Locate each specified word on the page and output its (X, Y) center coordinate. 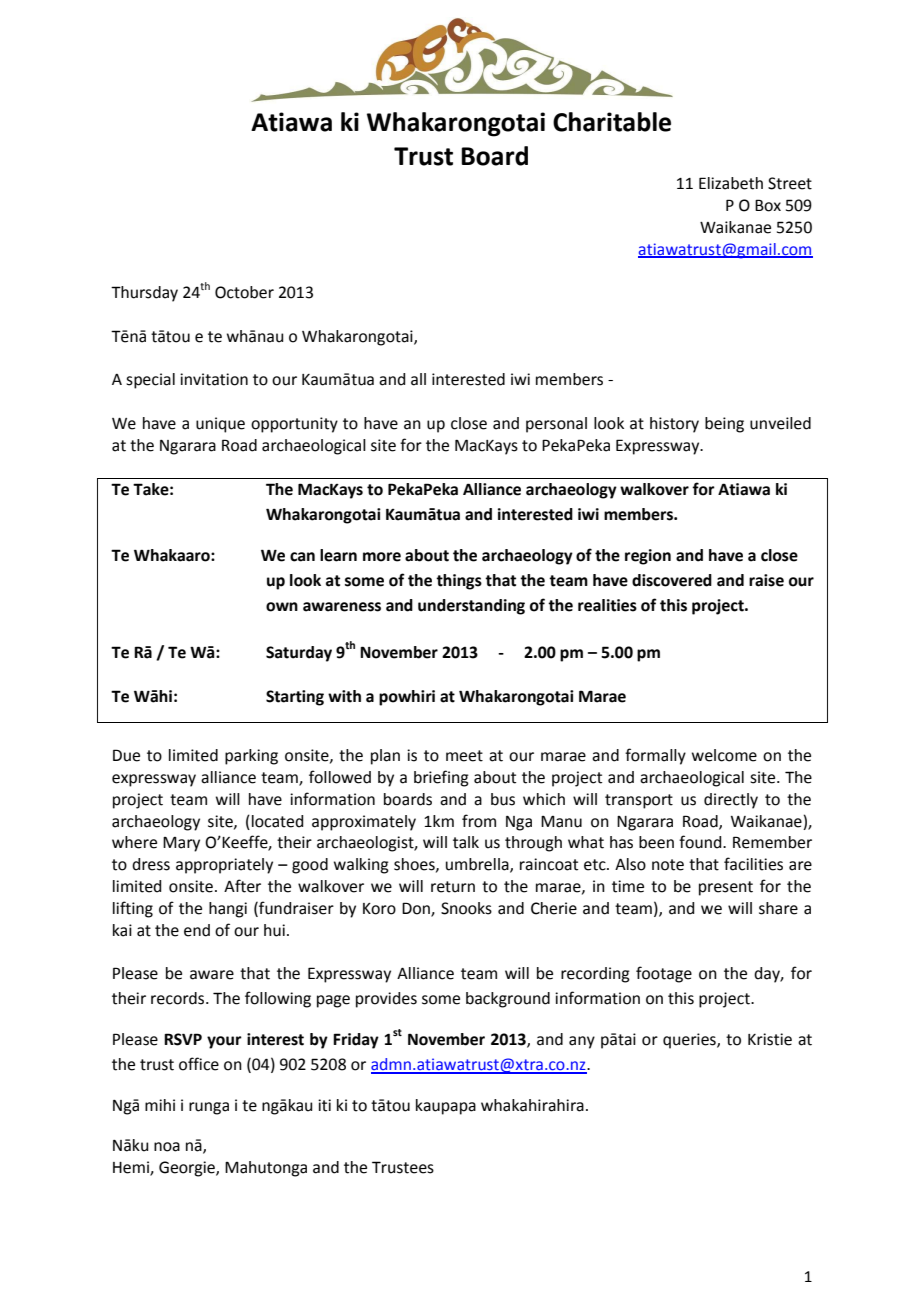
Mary (181, 844)
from (479, 821)
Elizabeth (731, 183)
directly (731, 801)
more (382, 557)
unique (220, 425)
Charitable (612, 122)
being (724, 425)
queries (690, 1041)
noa (167, 1147)
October (244, 292)
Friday (356, 1041)
